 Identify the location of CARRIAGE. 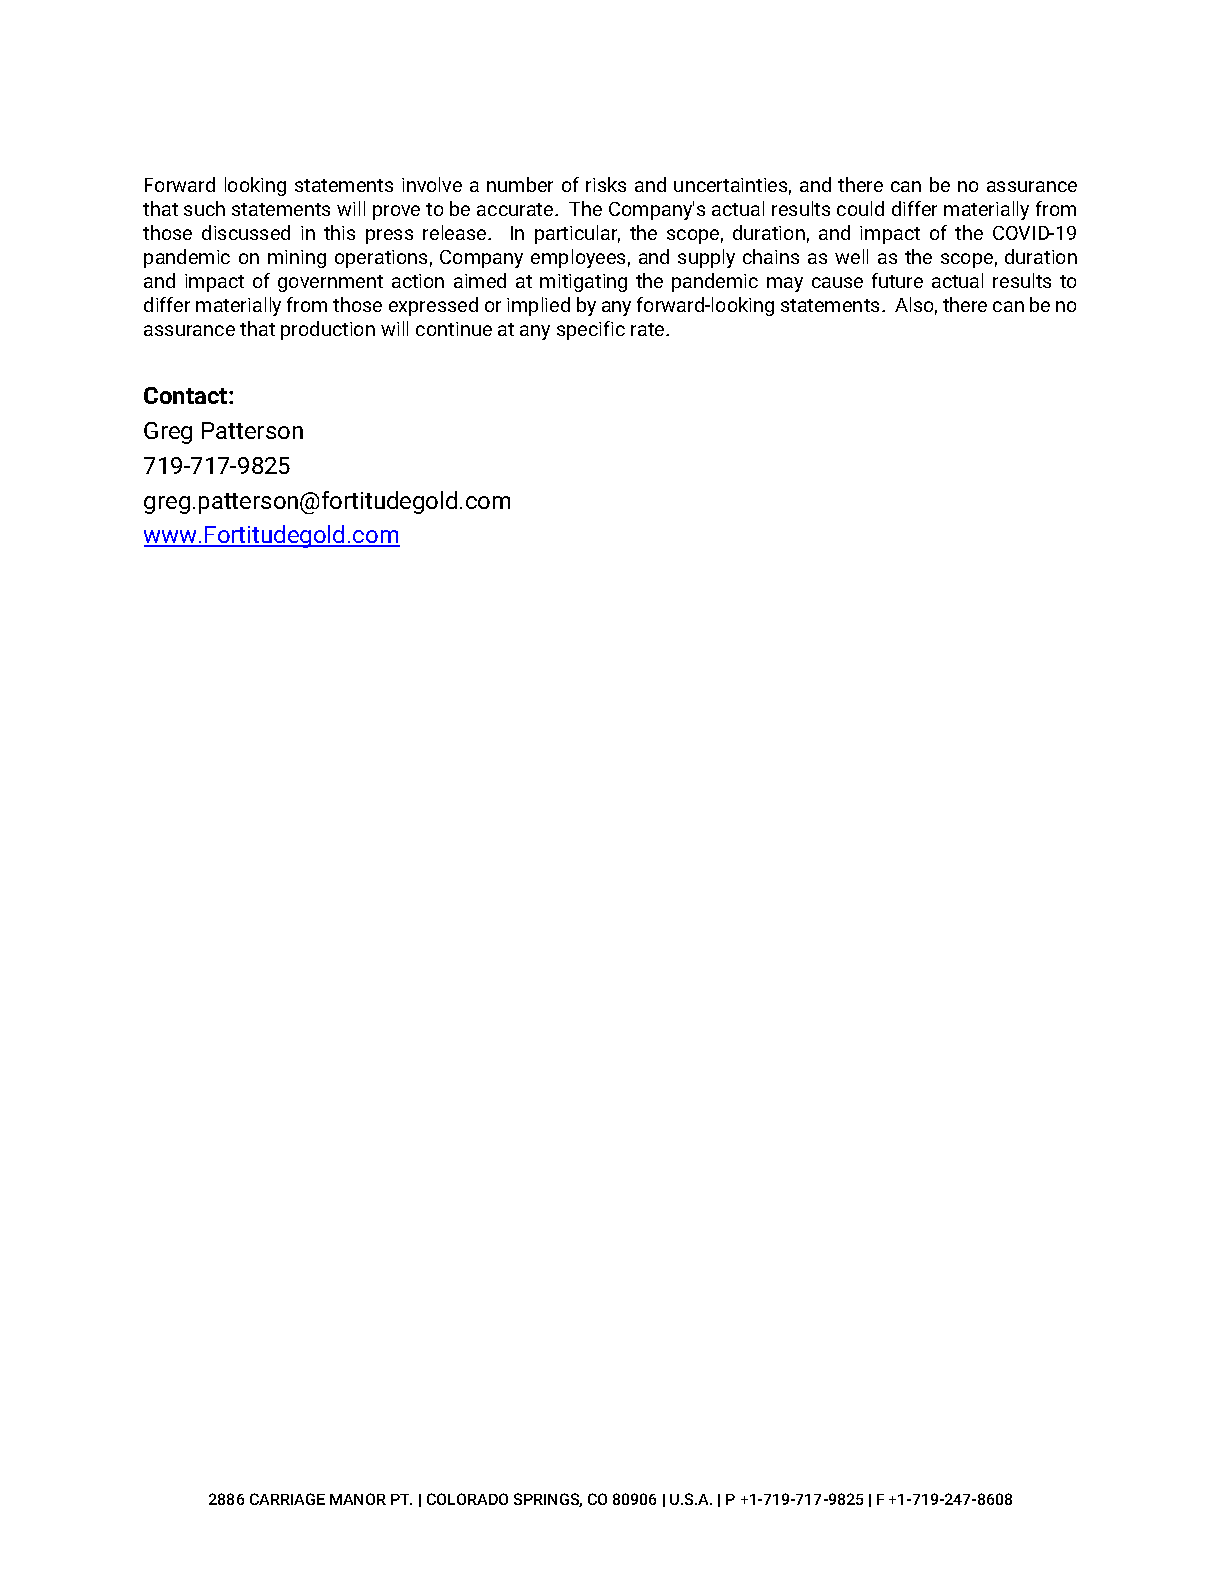
(287, 1499).
